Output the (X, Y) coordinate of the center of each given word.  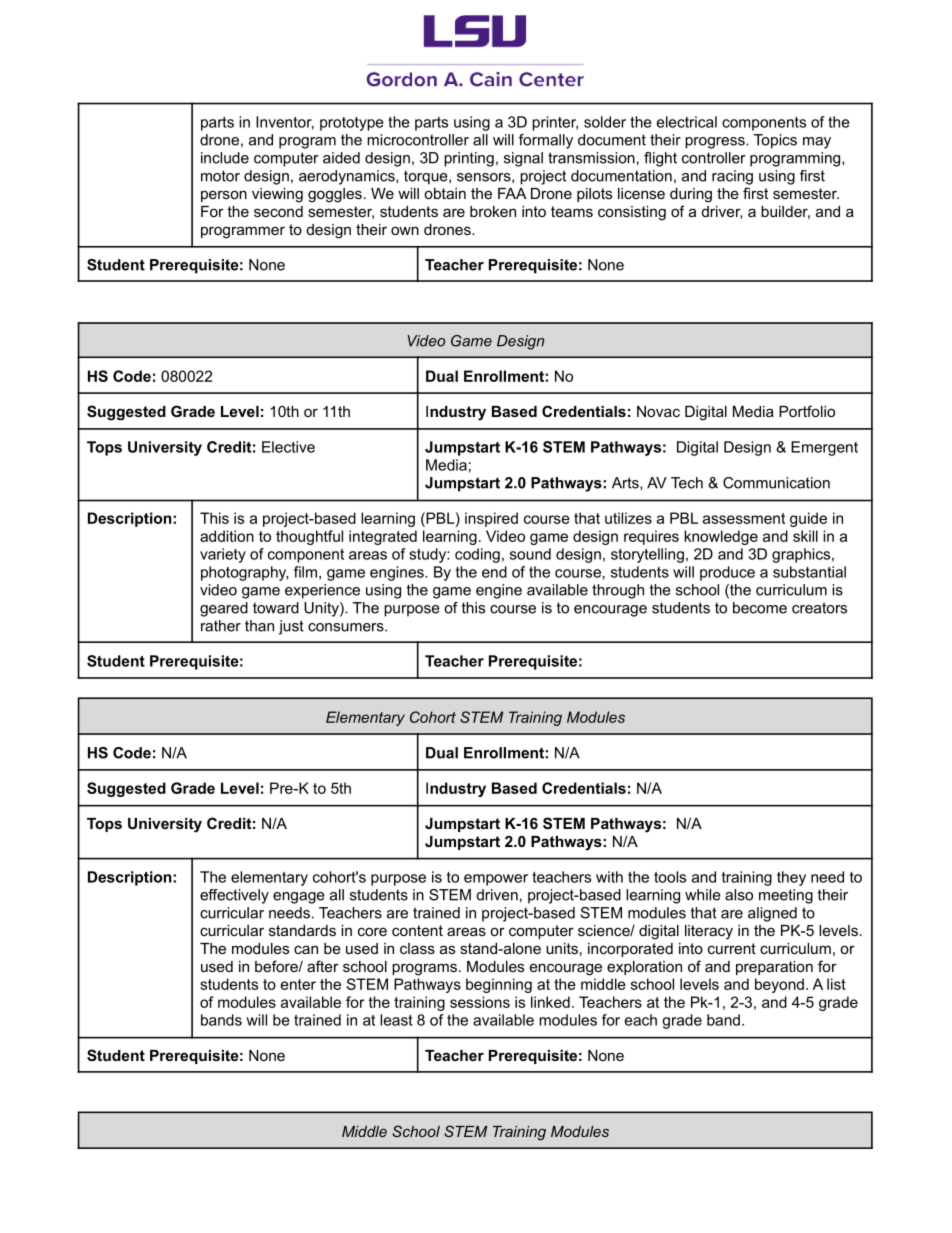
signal (523, 159)
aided (341, 158)
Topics (775, 141)
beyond (779, 985)
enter (298, 984)
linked (550, 1002)
